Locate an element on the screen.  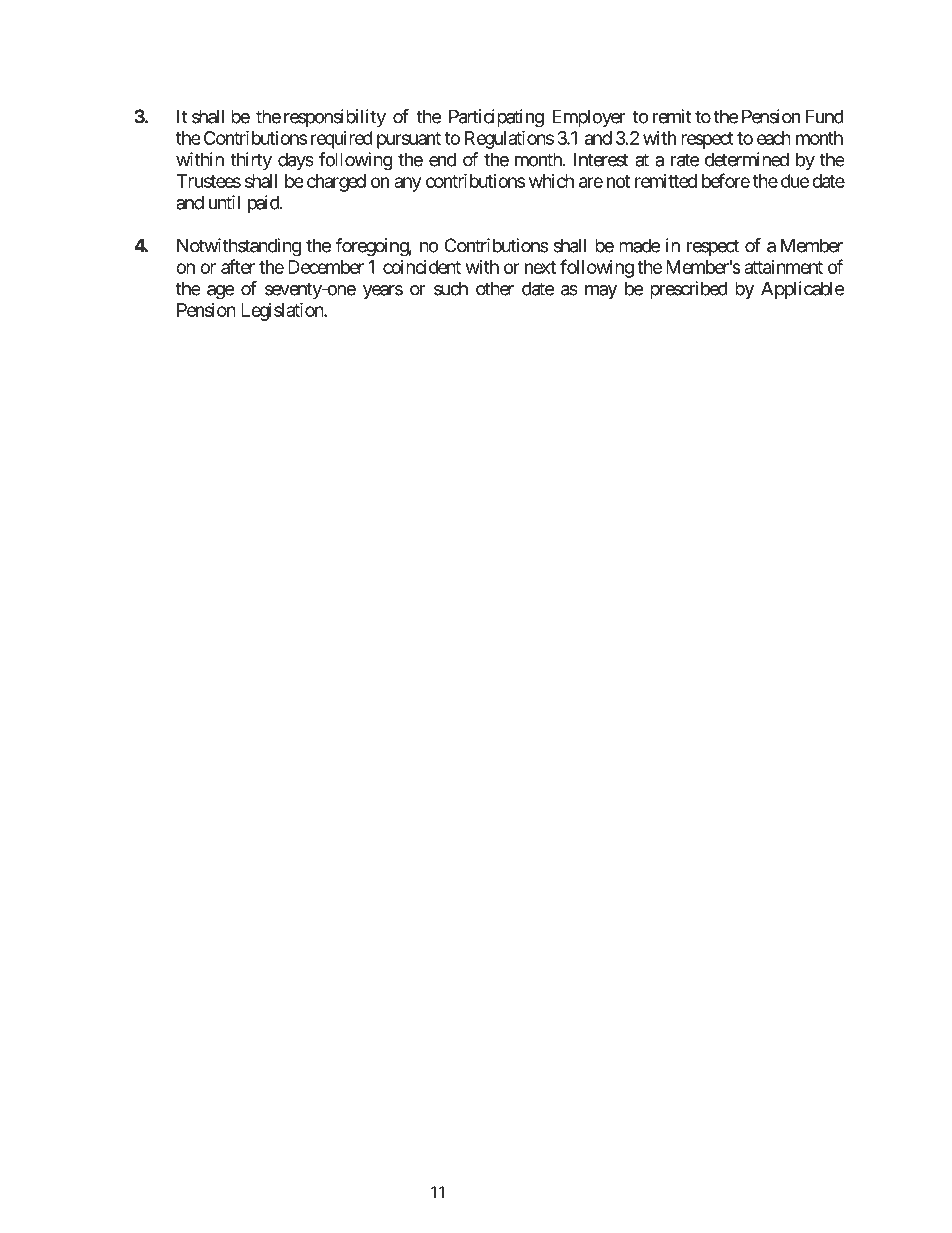
other is located at coordinates (495, 288).
